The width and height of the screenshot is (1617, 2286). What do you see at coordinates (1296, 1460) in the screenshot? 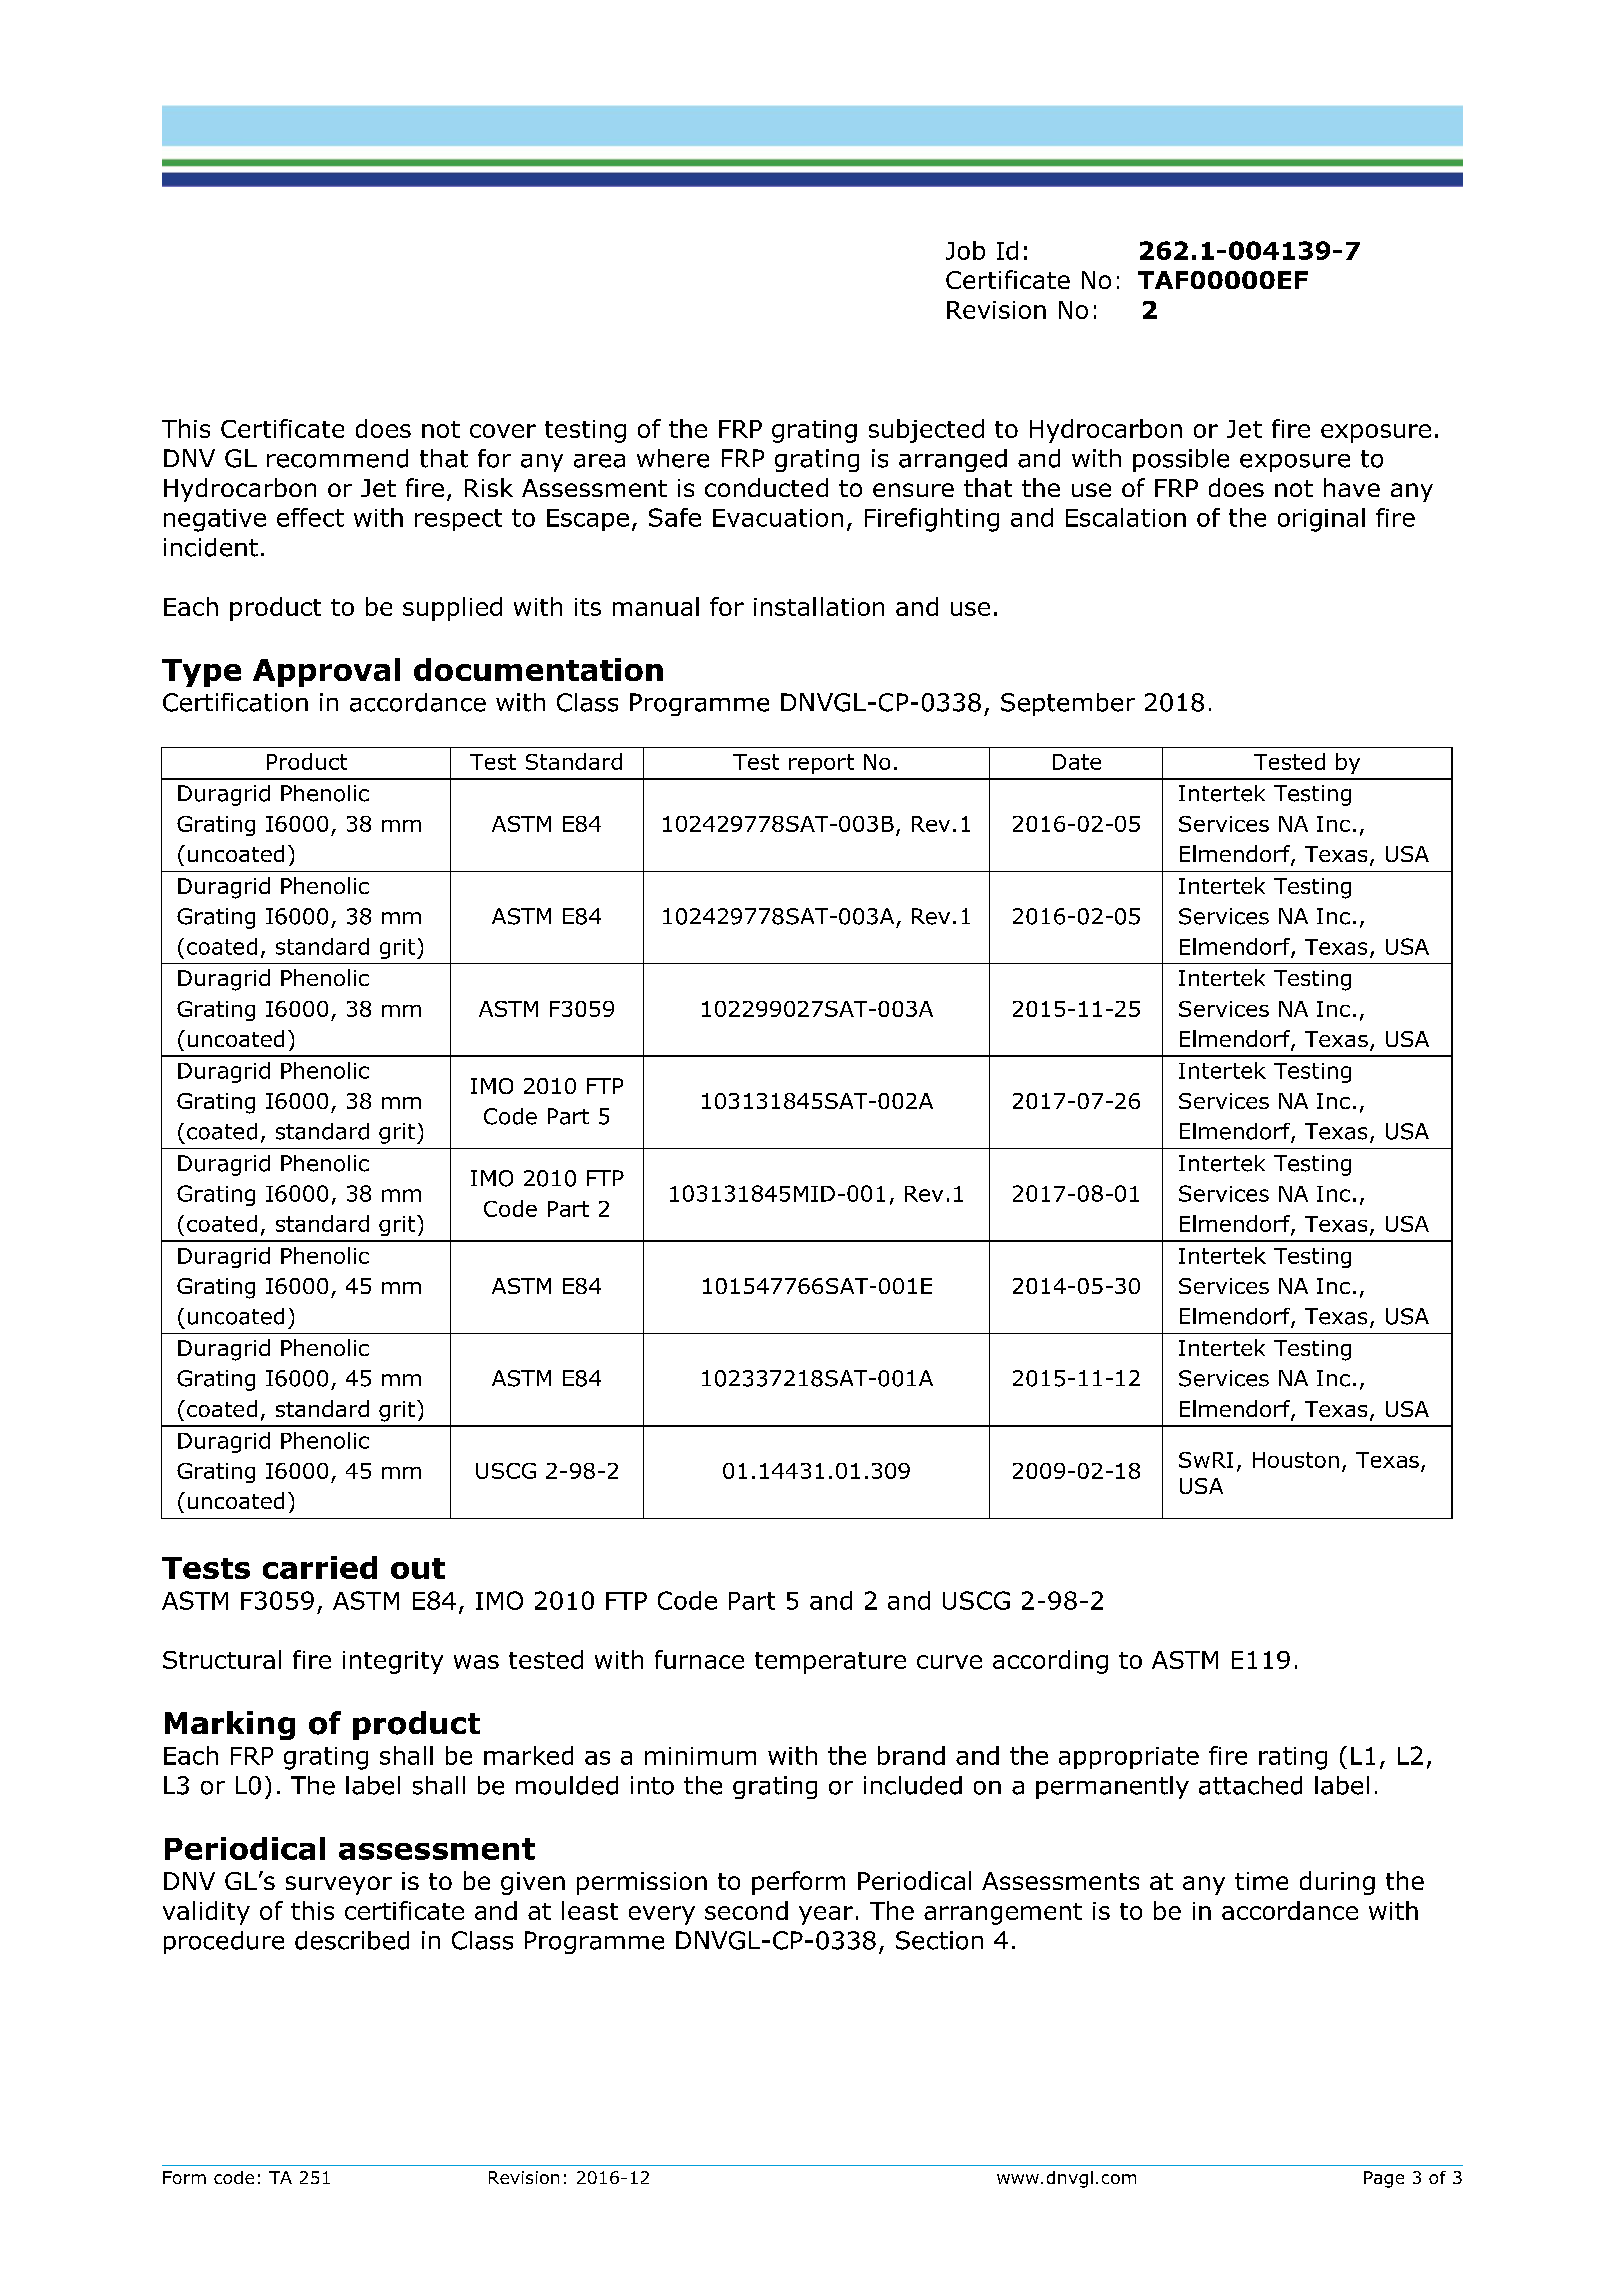
I see `Houston` at bounding box center [1296, 1460].
